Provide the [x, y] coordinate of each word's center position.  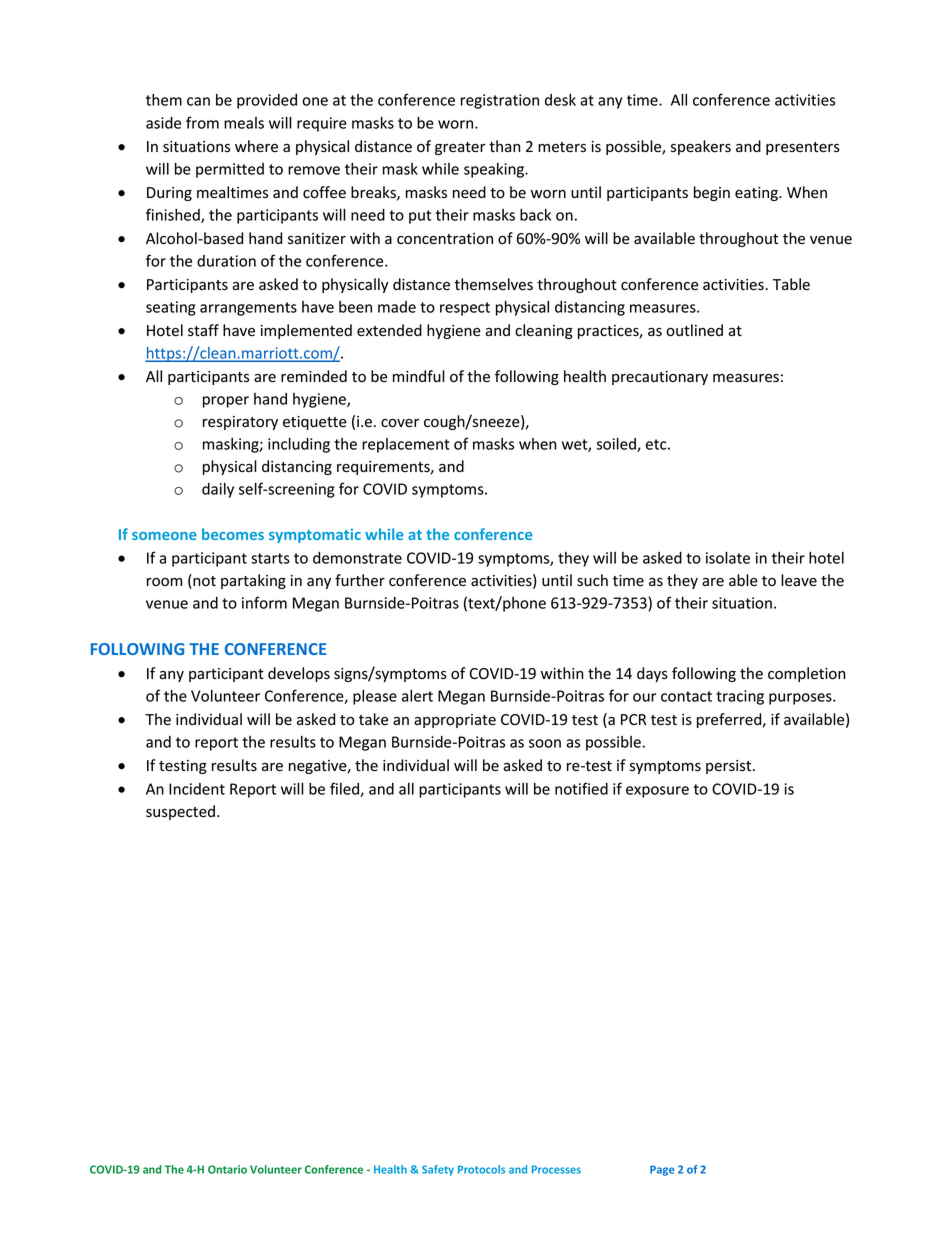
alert [417, 696]
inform [264, 602]
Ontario [227, 1169]
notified [581, 788]
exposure [657, 792]
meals [244, 123]
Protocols [481, 1169]
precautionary [660, 378]
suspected [180, 812]
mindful [419, 376]
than [505, 146]
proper [226, 402]
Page [662, 1170]
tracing [740, 697]
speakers [701, 147]
